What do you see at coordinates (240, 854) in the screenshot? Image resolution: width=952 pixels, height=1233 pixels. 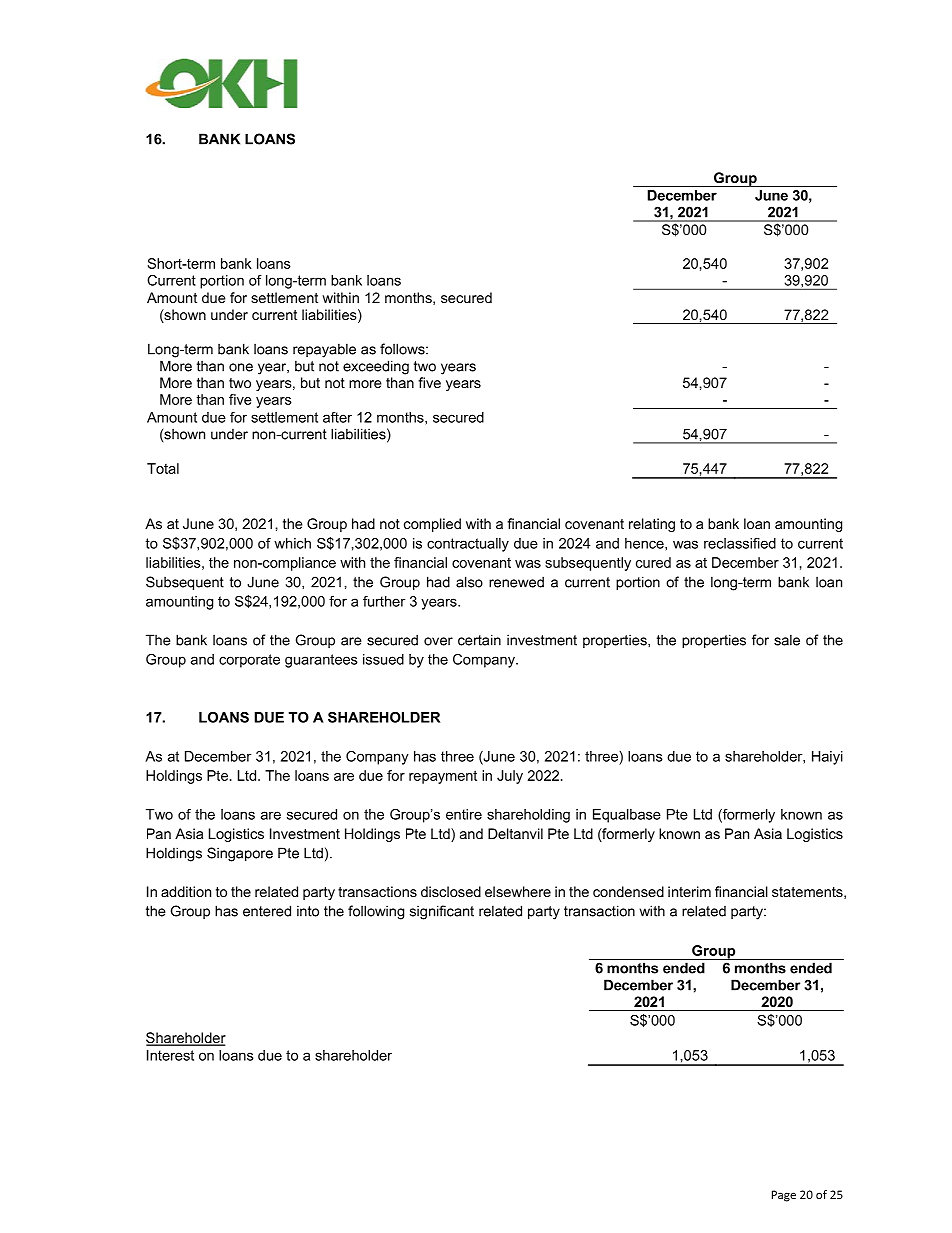 I see `Singapore` at bounding box center [240, 854].
